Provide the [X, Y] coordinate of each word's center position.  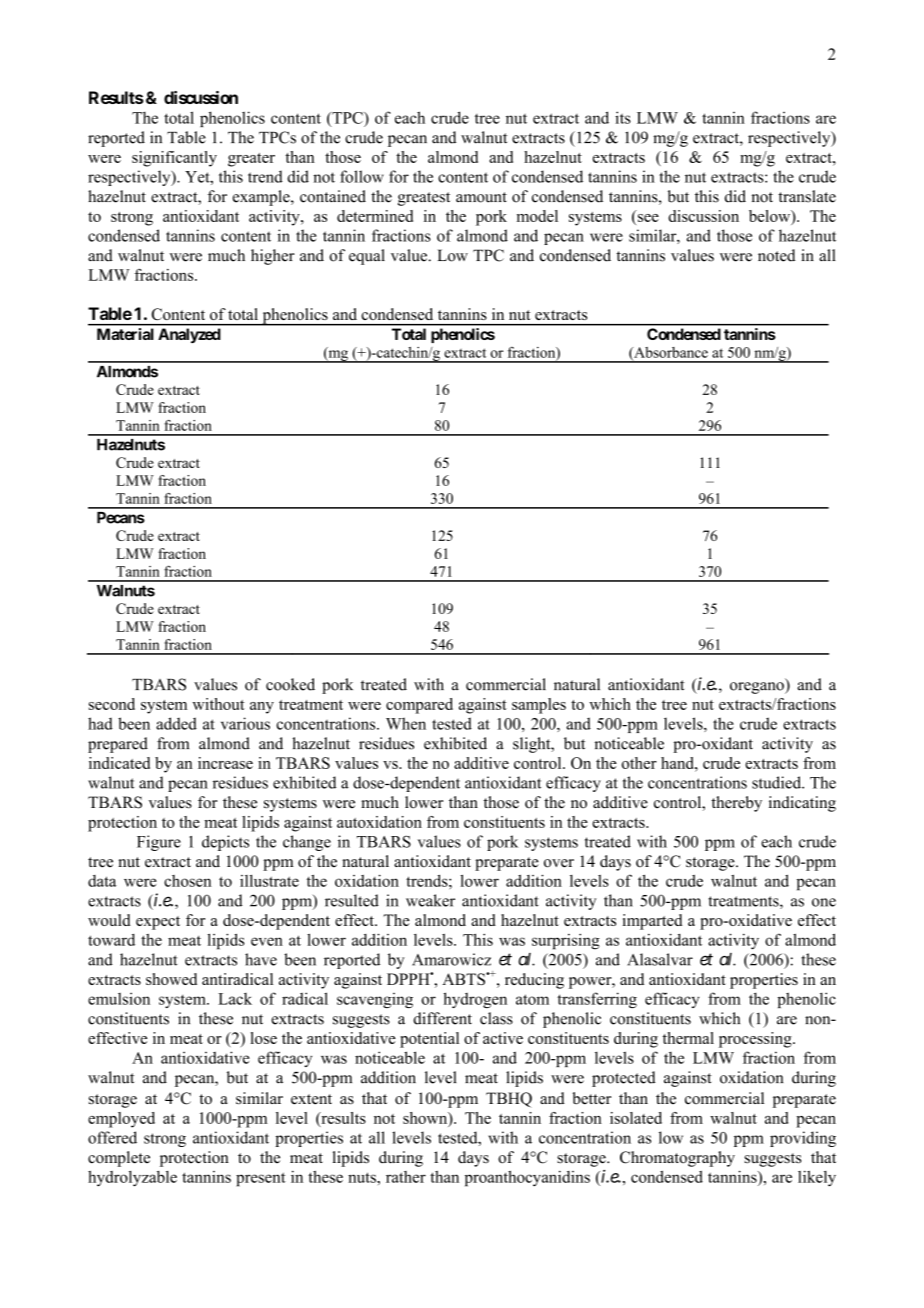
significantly [174, 159]
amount [481, 197]
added [176, 723]
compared [419, 706]
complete [119, 1159]
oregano [758, 688]
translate [807, 196]
